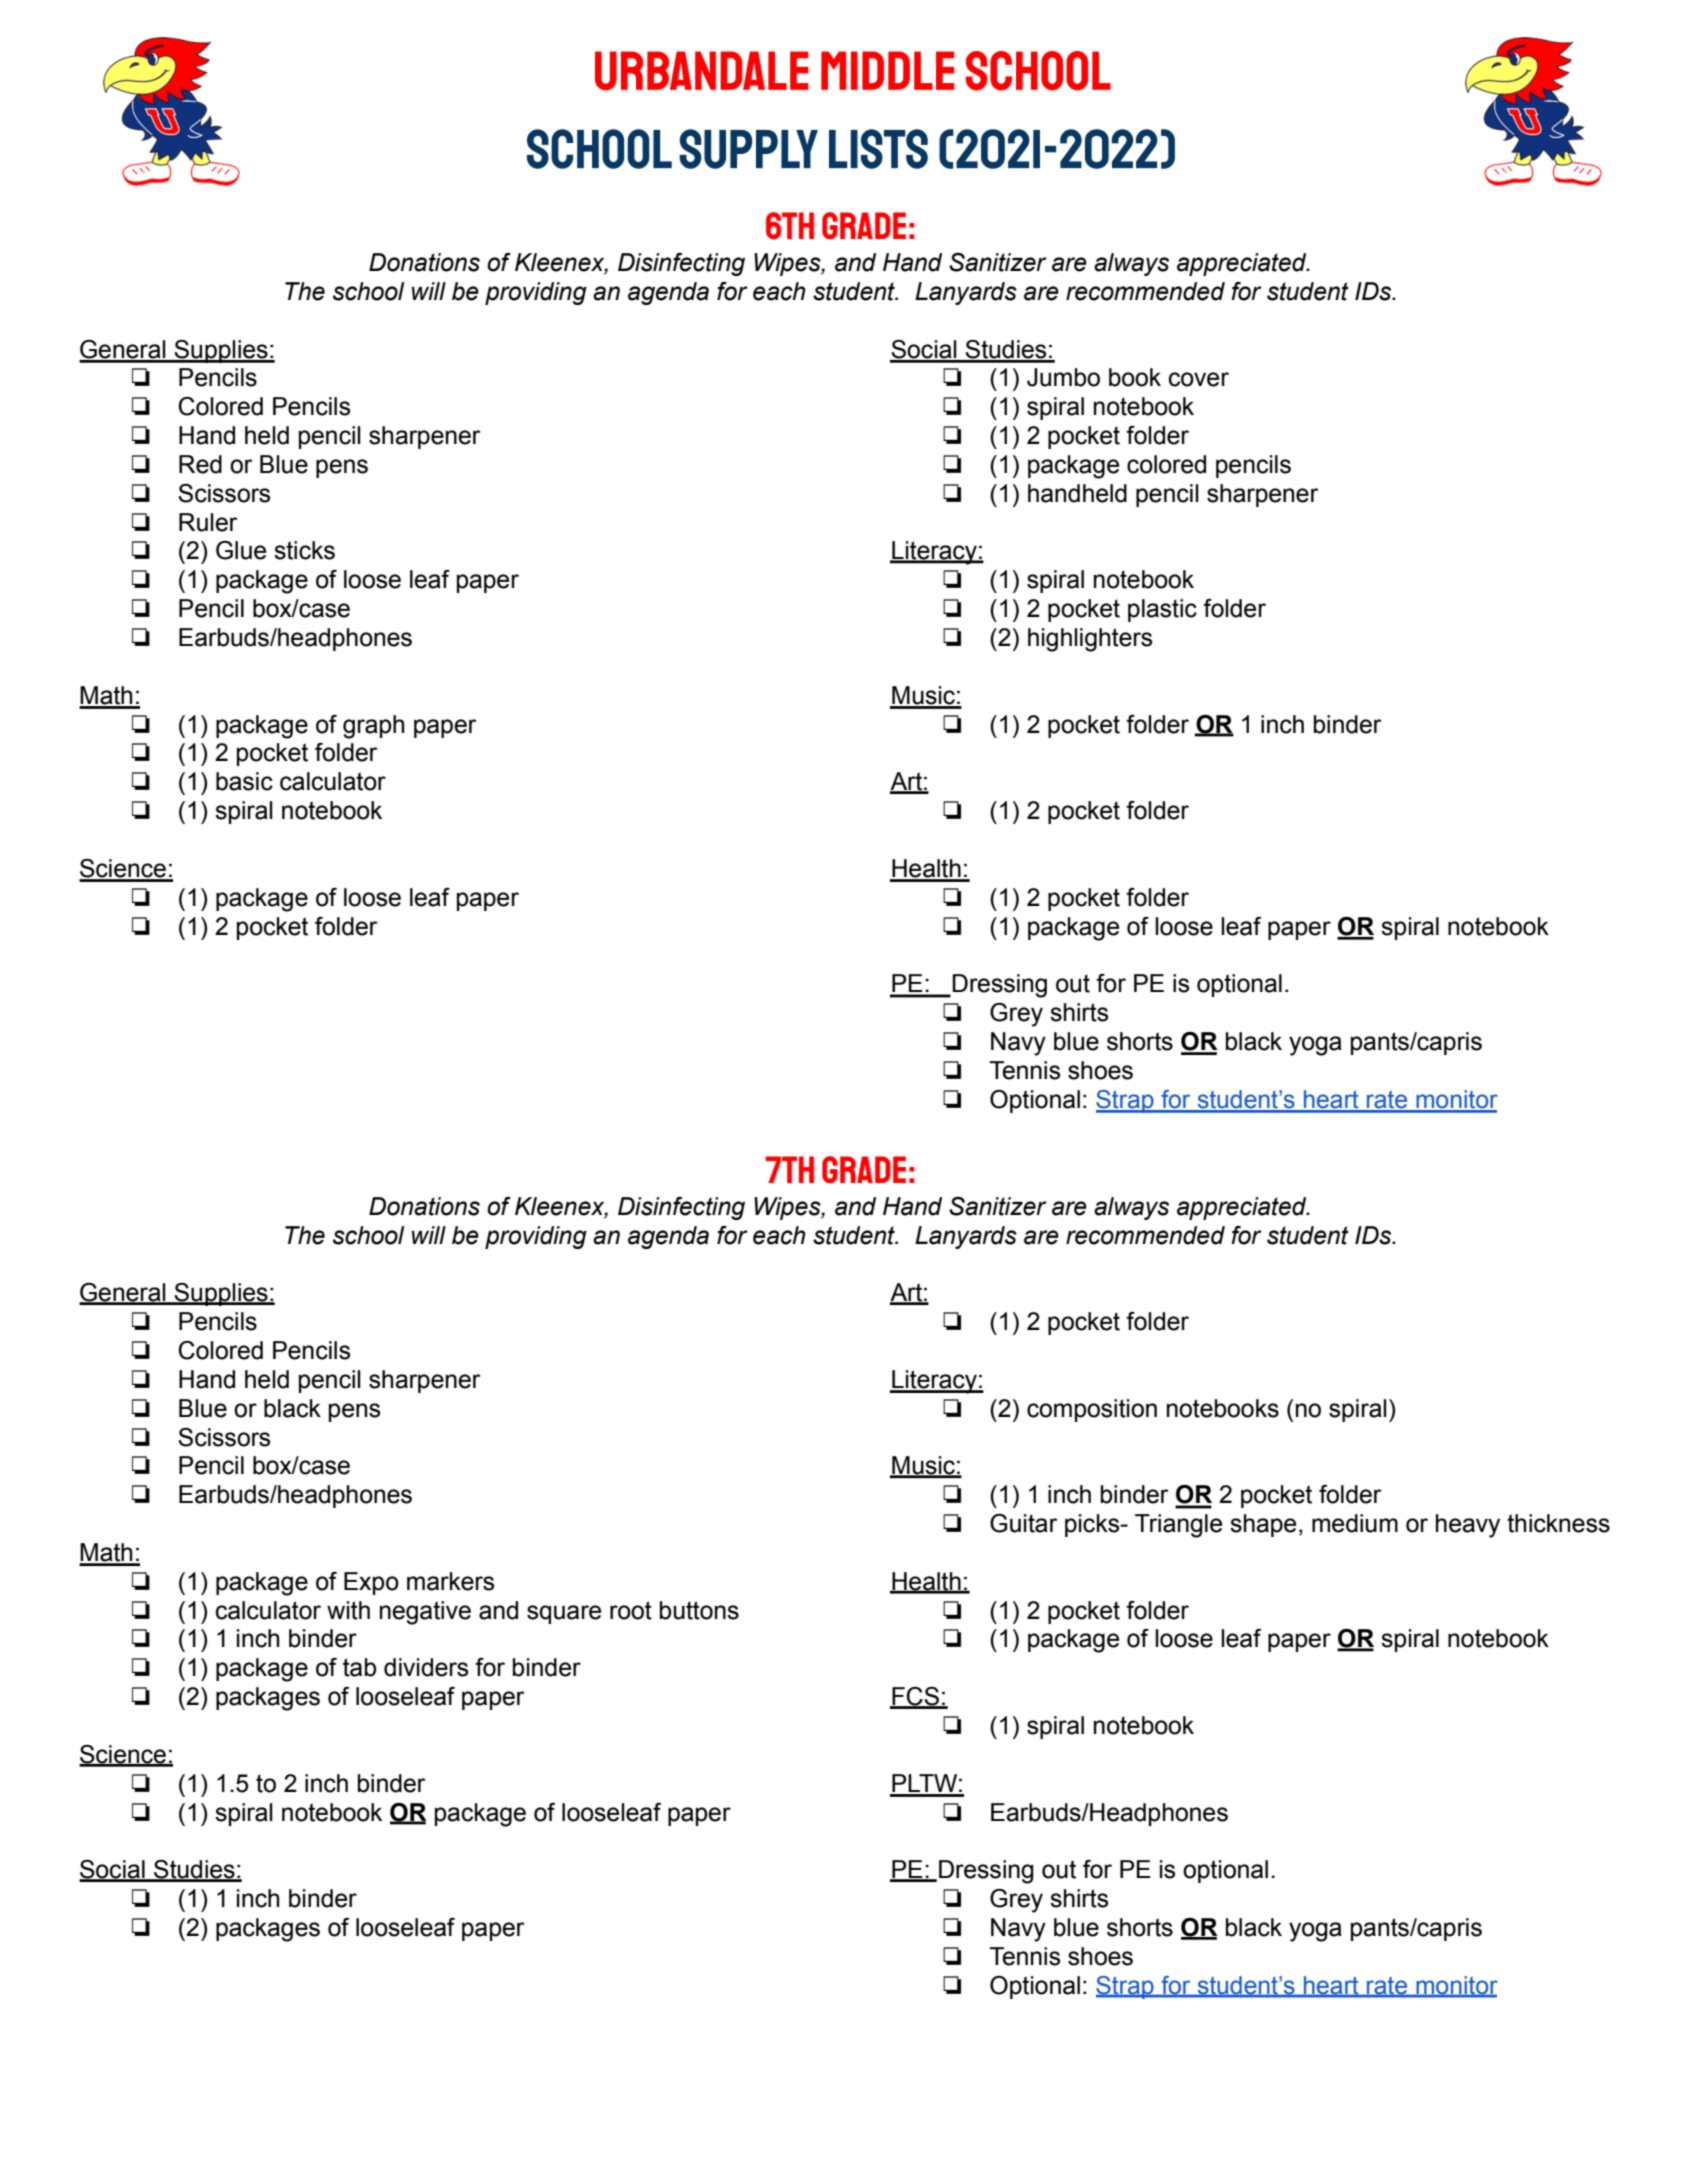  Describe the element at coordinates (304, 550) in the screenshot. I see `sticks` at that location.
